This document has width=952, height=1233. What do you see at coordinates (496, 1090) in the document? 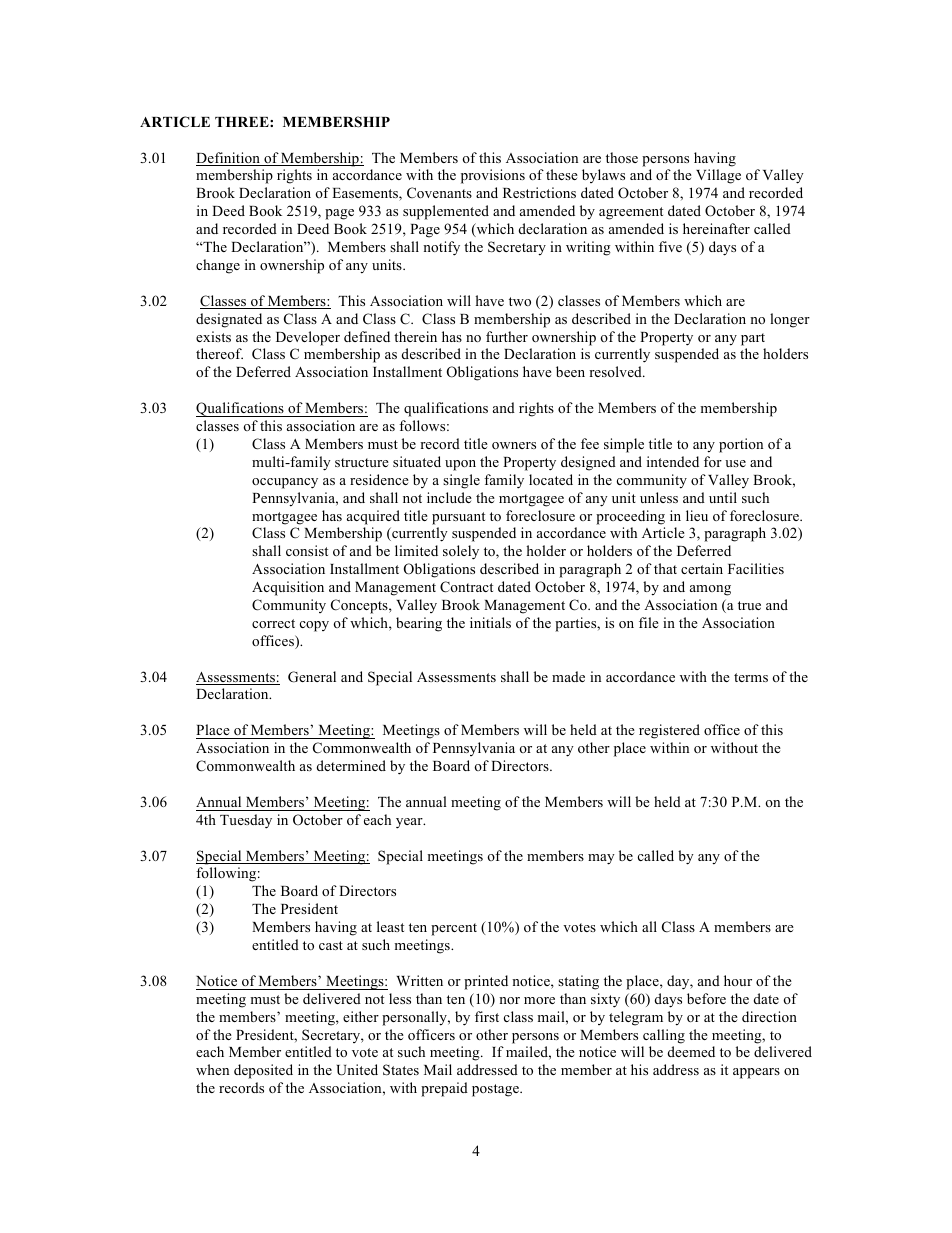
I see `postage` at bounding box center [496, 1090].
